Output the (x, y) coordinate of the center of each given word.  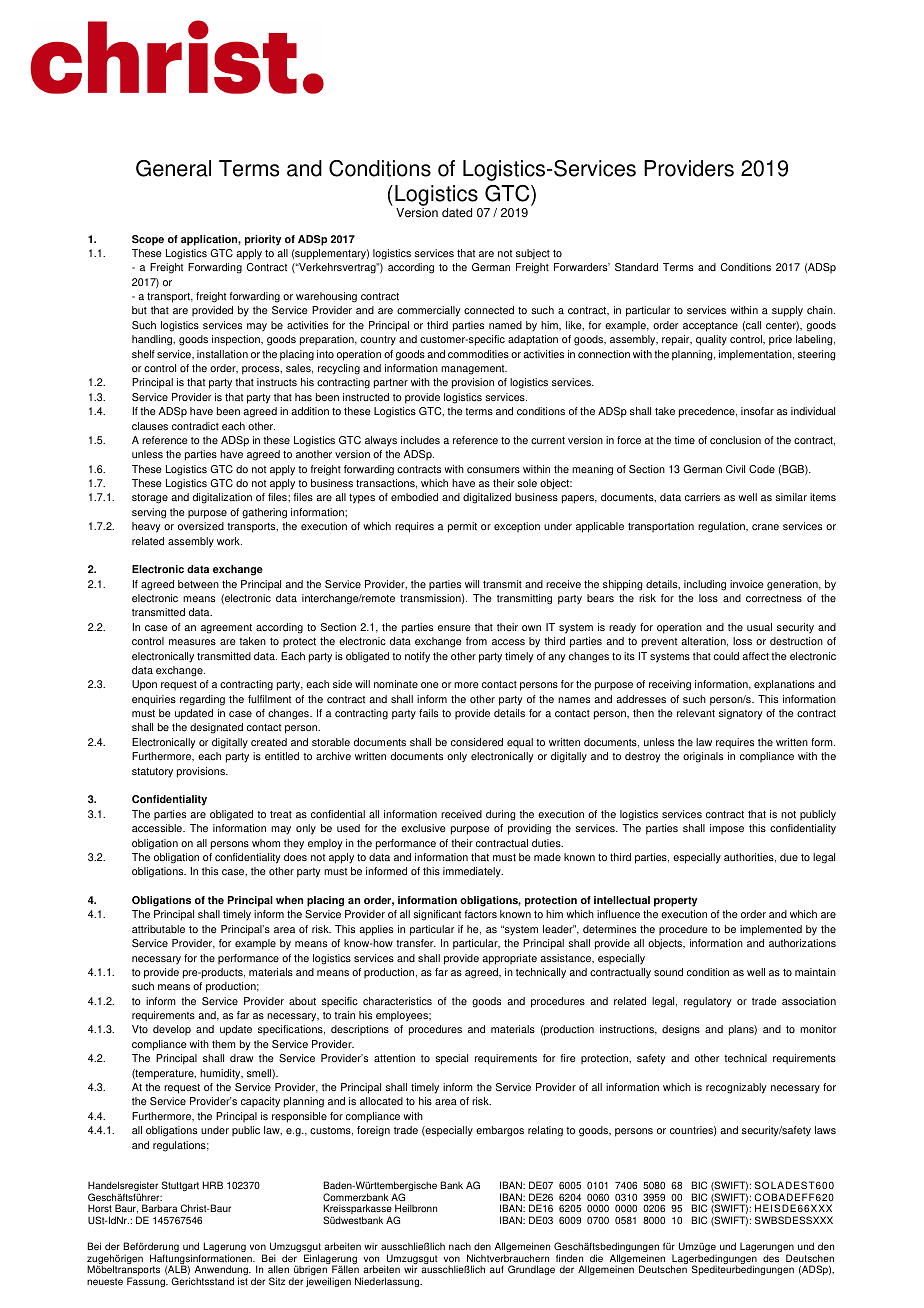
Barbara (160, 1208)
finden (569, 1258)
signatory (741, 714)
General (173, 168)
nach (460, 1246)
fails (428, 713)
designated (216, 728)
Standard (636, 267)
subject (533, 254)
